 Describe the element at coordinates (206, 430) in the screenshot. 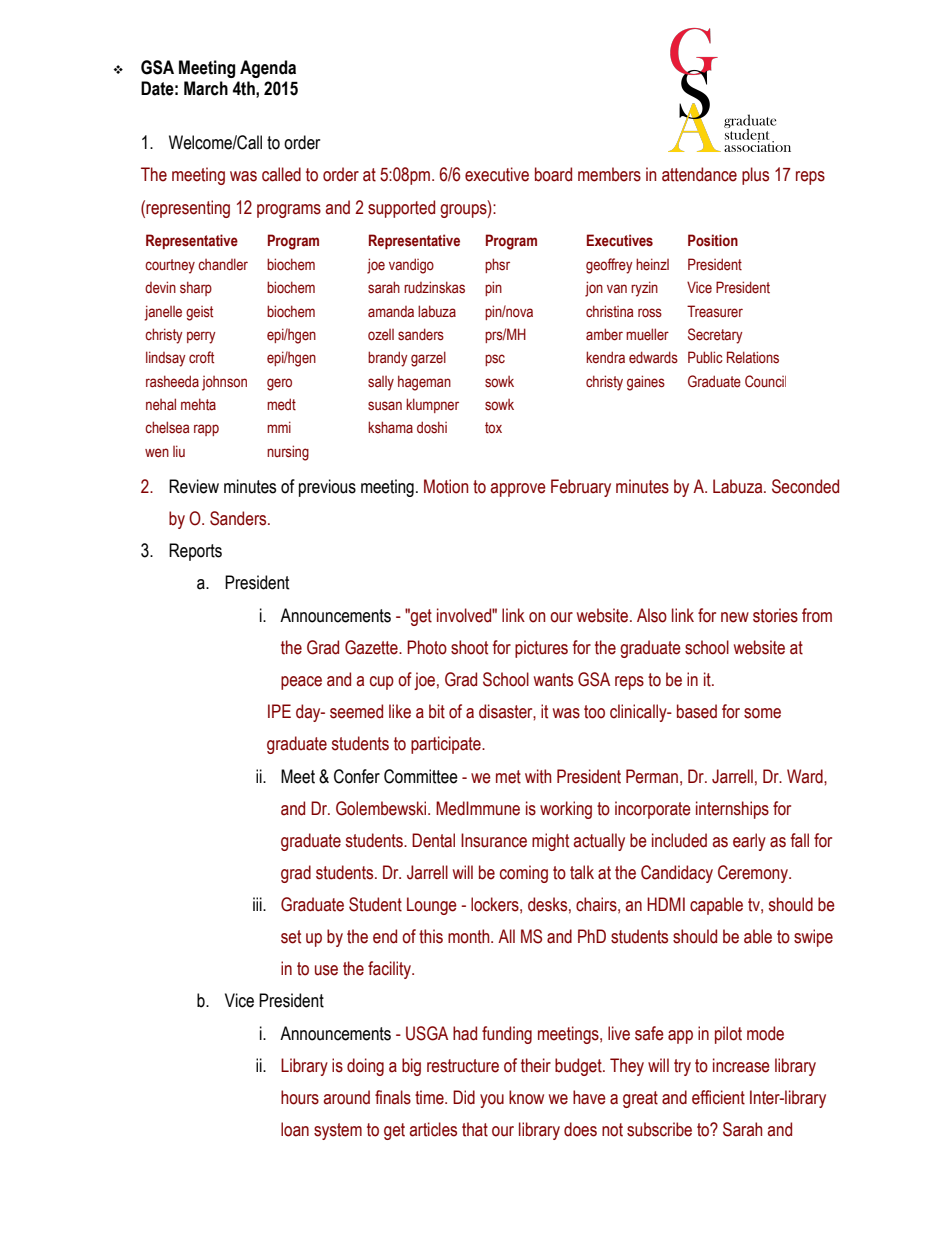

I see `rapp` at that location.
